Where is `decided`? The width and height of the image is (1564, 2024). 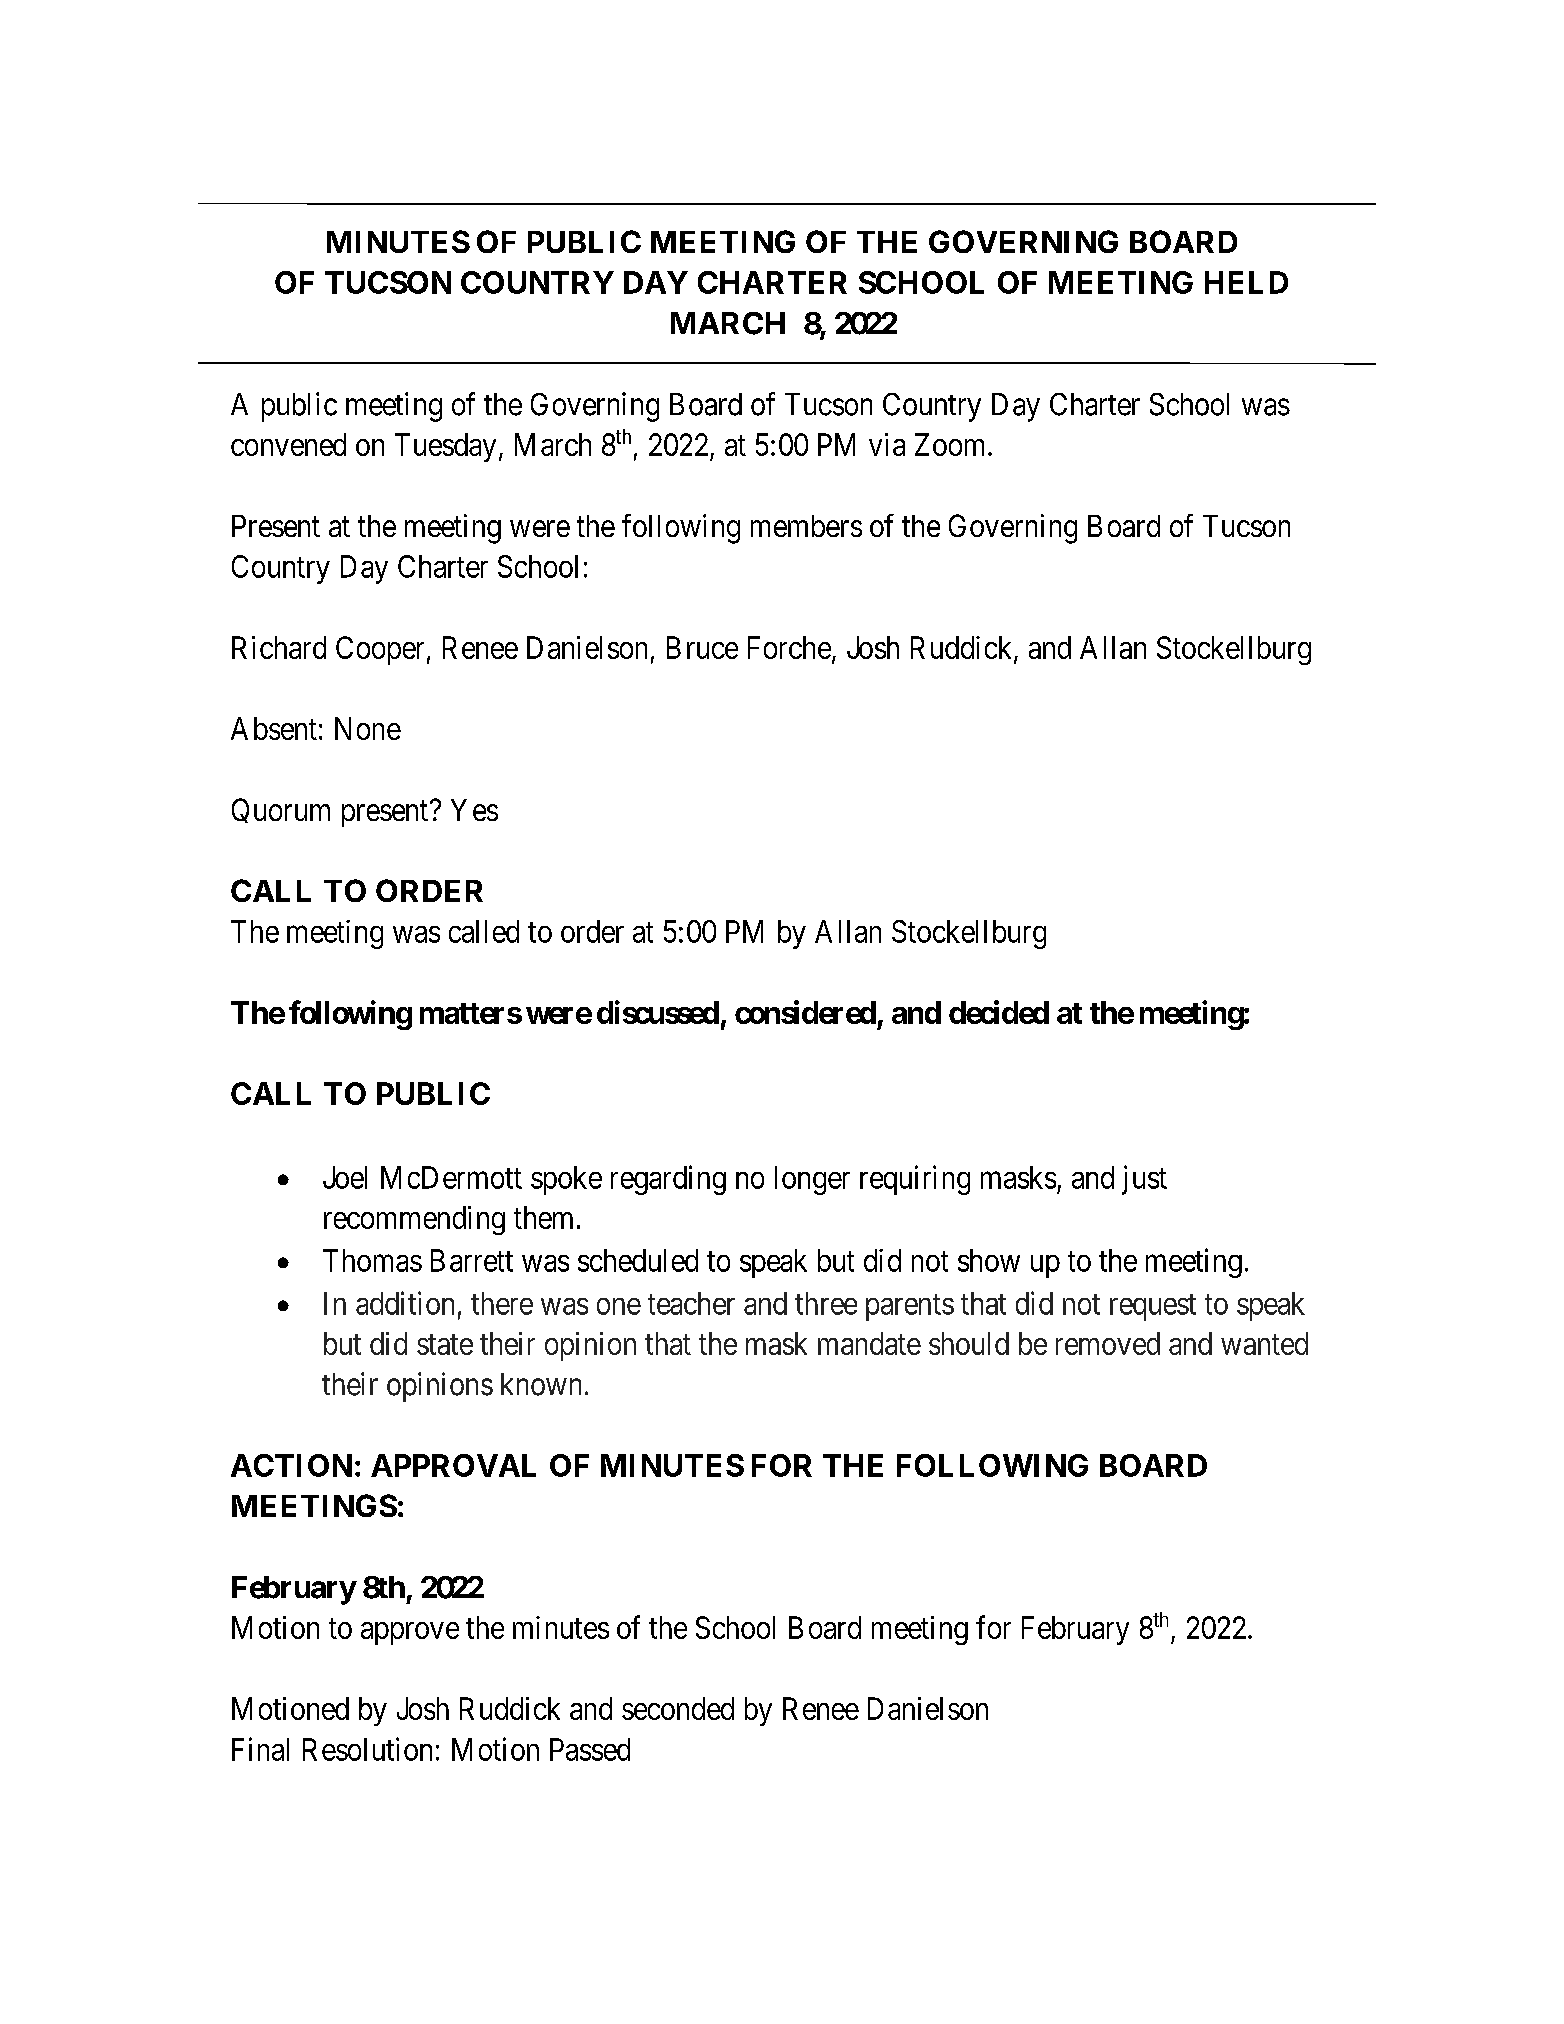 decided is located at coordinates (999, 1012).
